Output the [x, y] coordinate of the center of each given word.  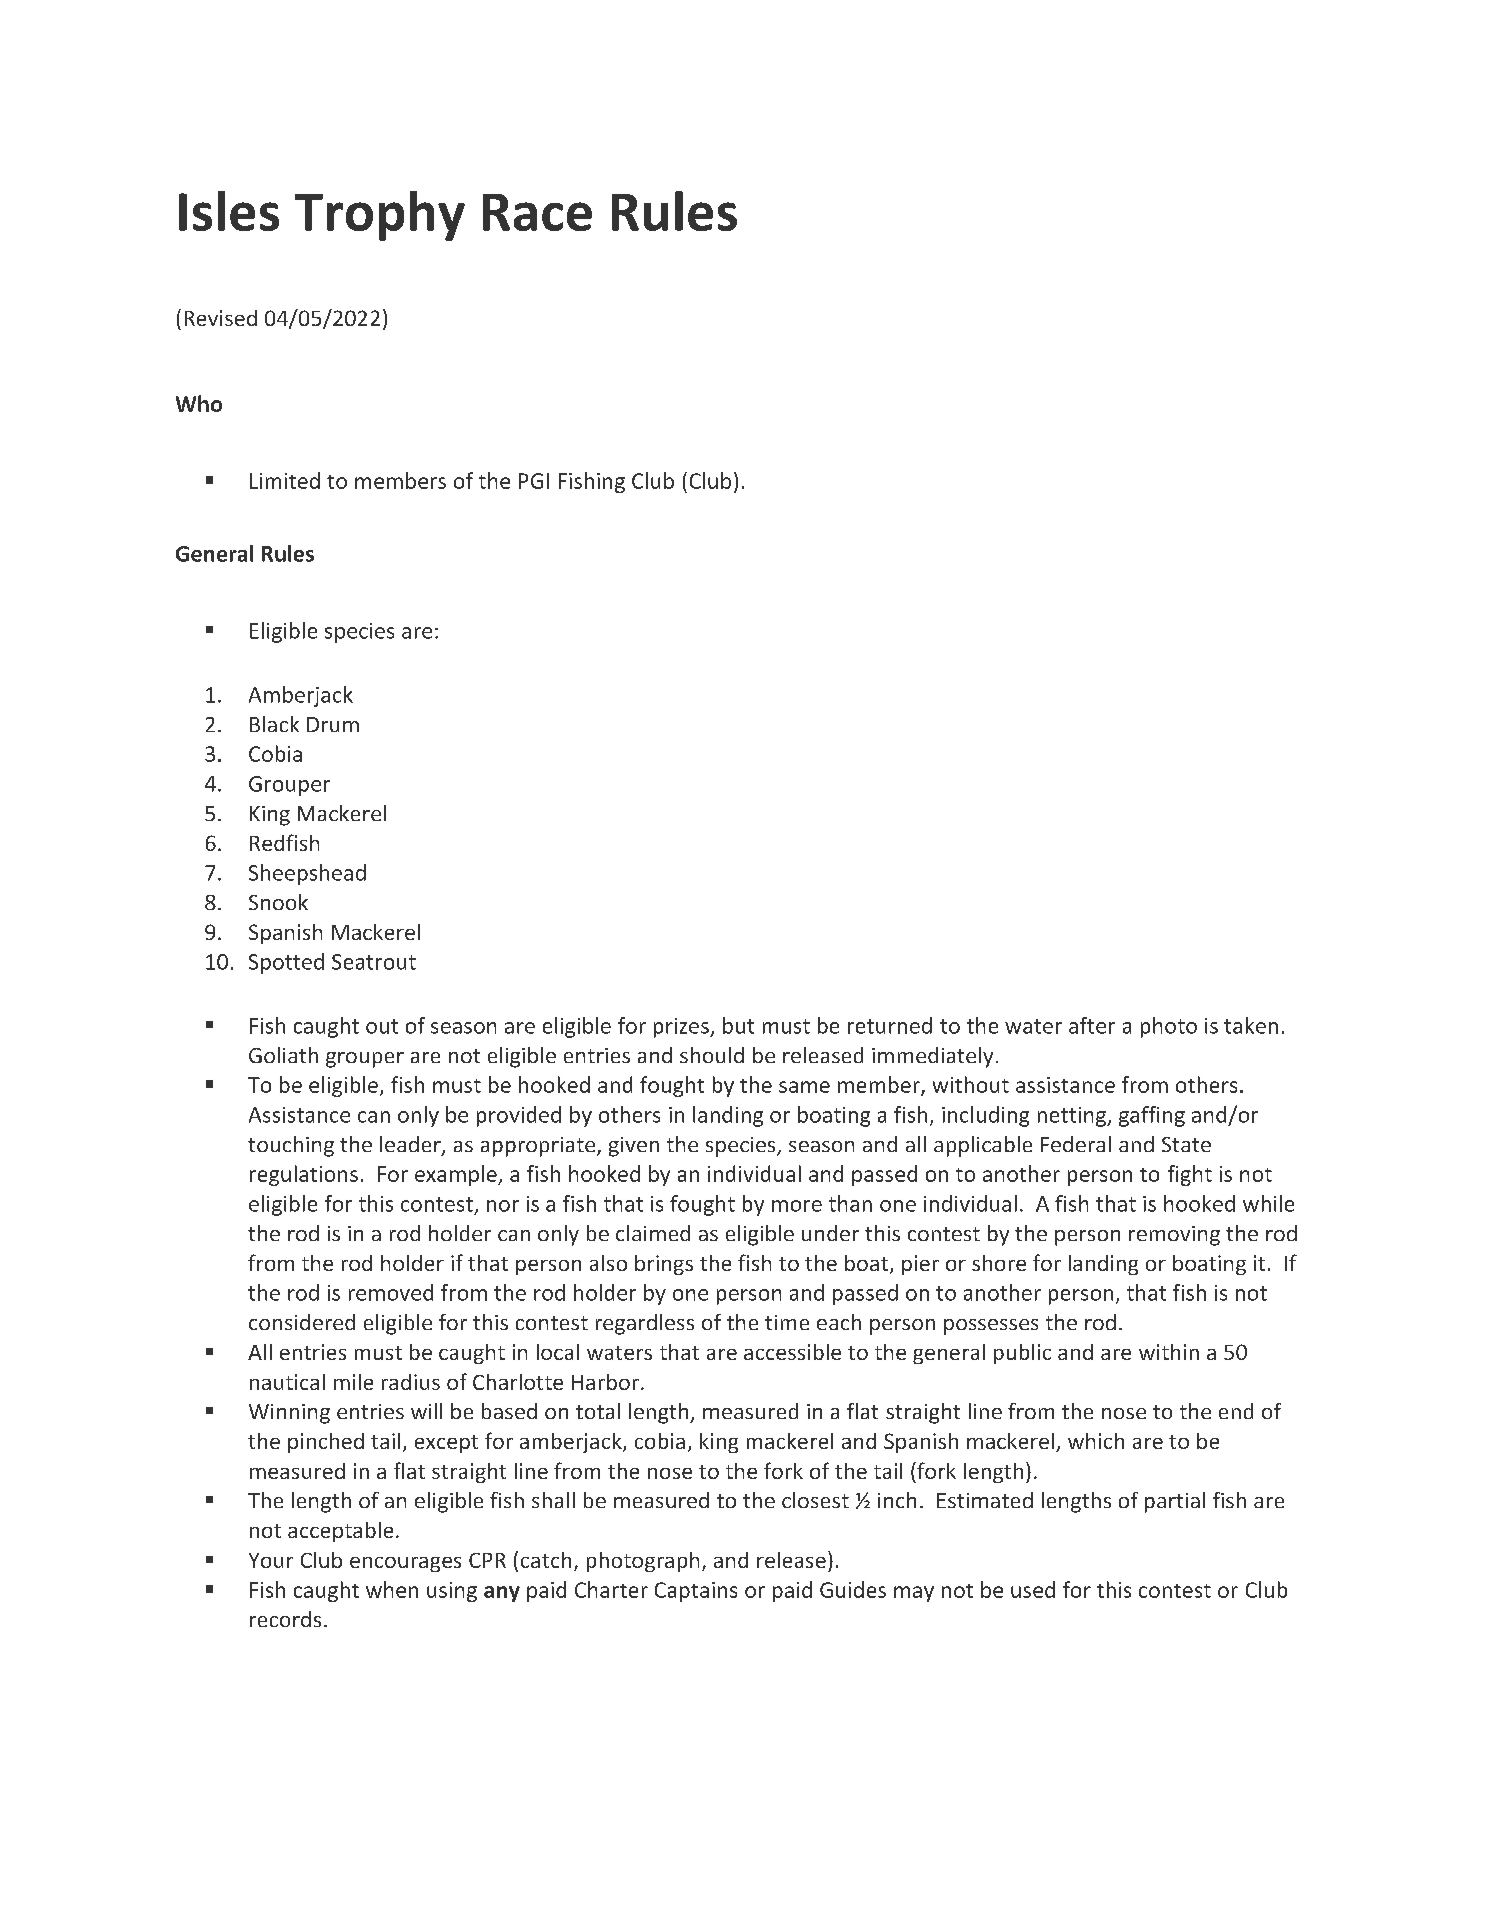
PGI [534, 481]
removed [391, 1292]
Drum [333, 724]
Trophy [380, 216]
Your [271, 1560]
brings [664, 1265]
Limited [285, 480]
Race [537, 212]
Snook [278, 902]
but [738, 1025]
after [1092, 1025]
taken [1251, 1025]
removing [1174, 1236]
